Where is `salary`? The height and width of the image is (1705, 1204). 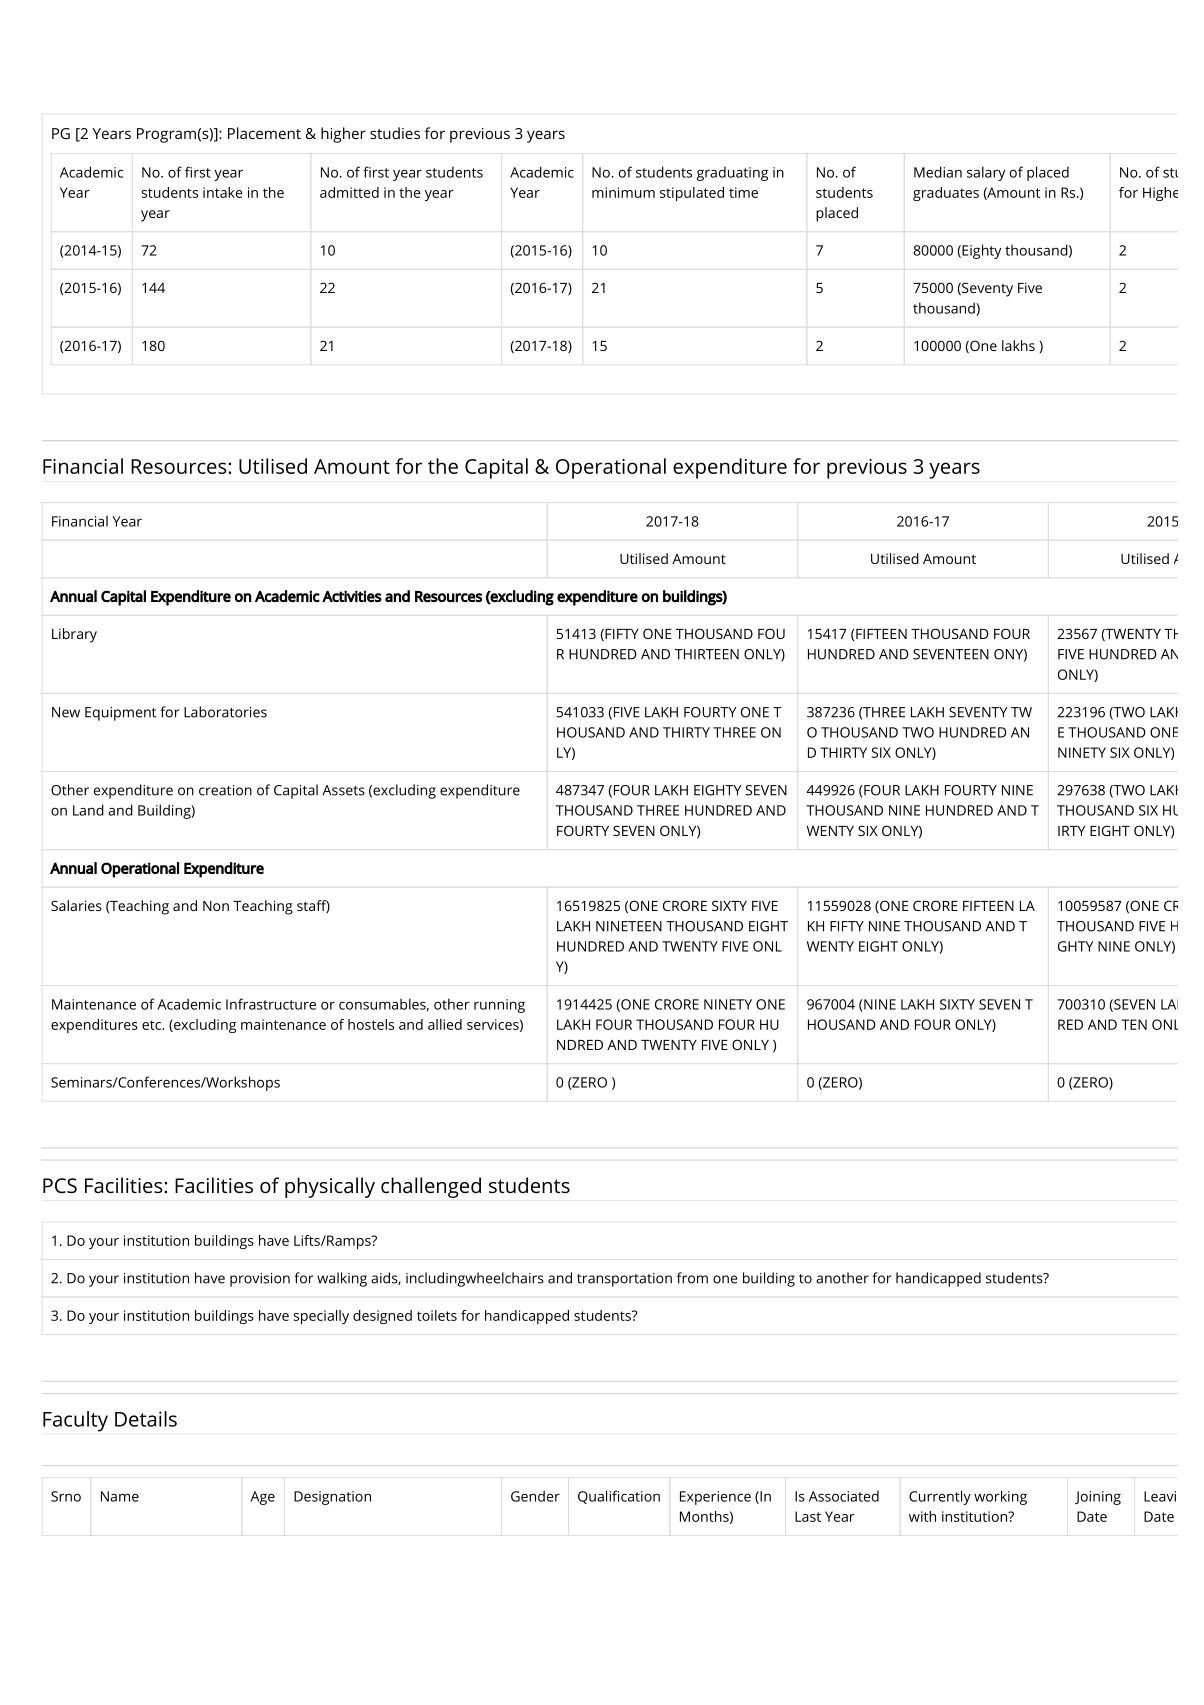
salary is located at coordinates (986, 173).
